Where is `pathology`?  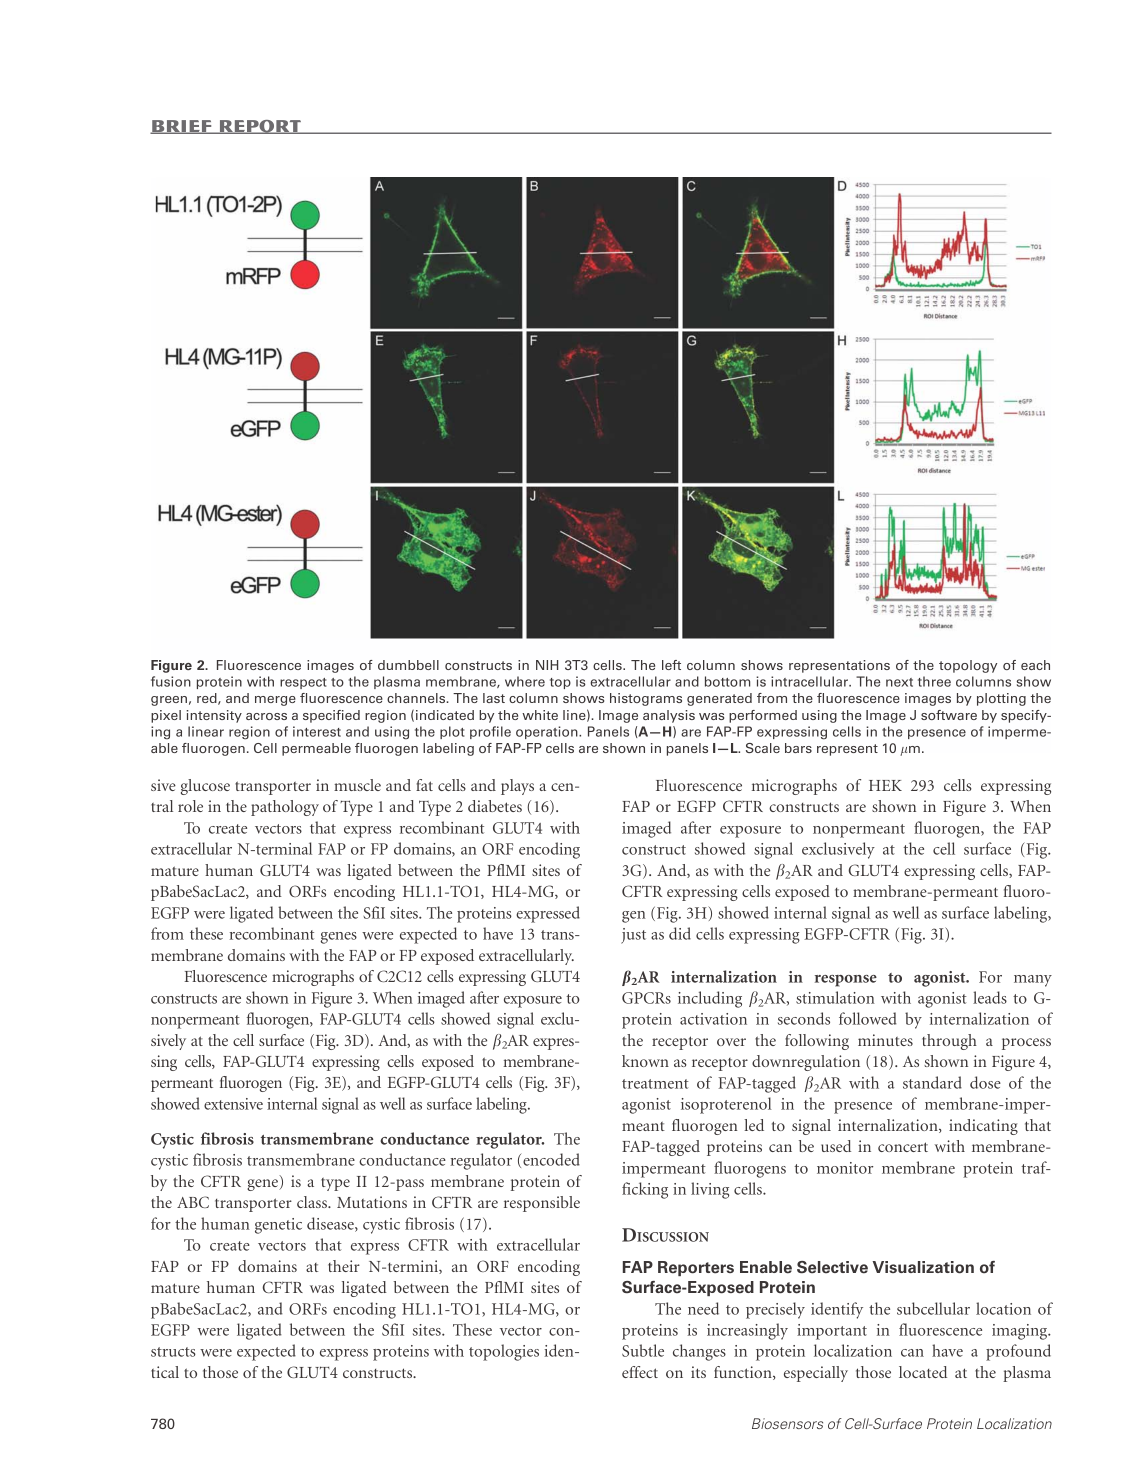 pathology is located at coordinates (285, 808).
